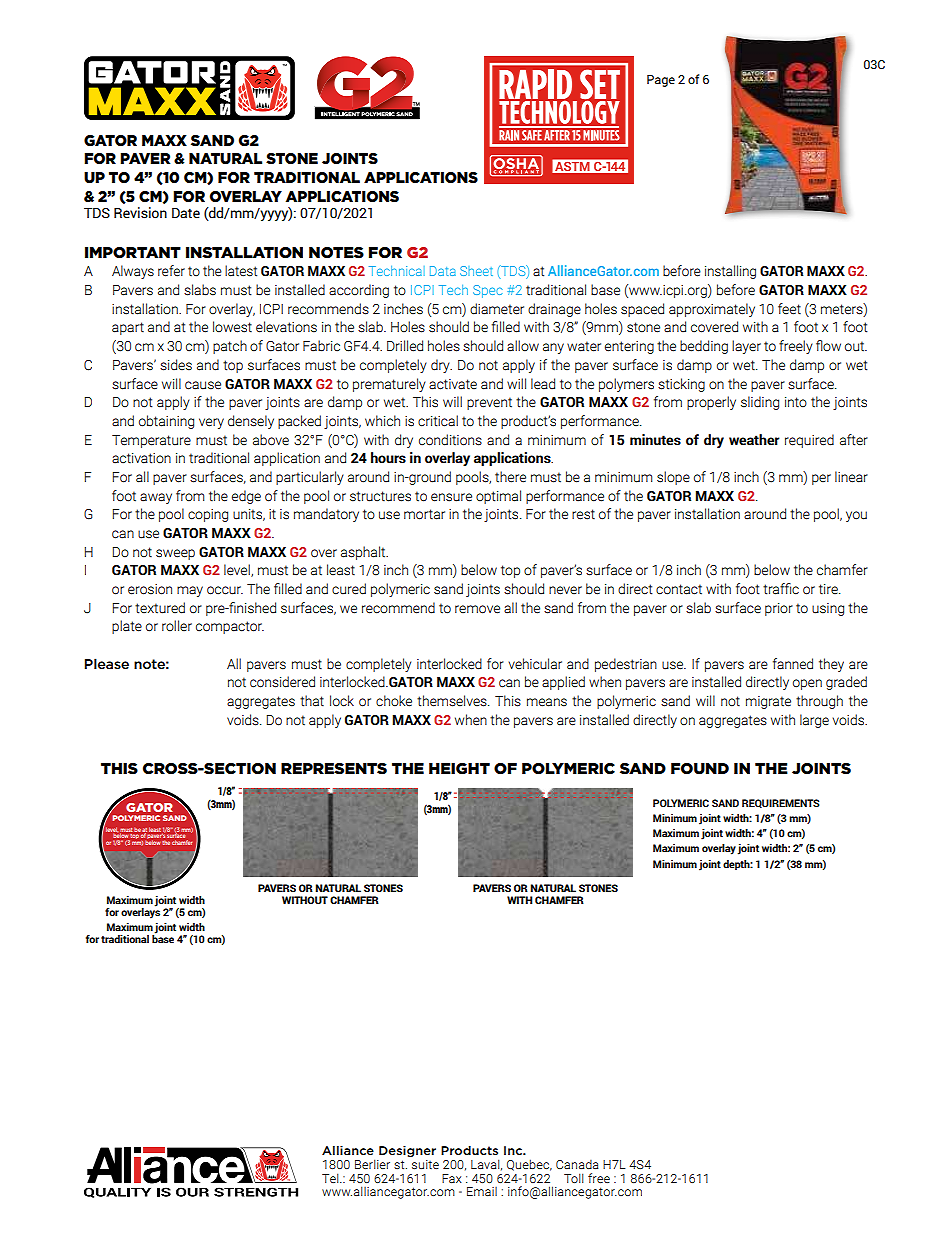  What do you see at coordinates (177, 625) in the image?
I see `roller` at bounding box center [177, 625].
